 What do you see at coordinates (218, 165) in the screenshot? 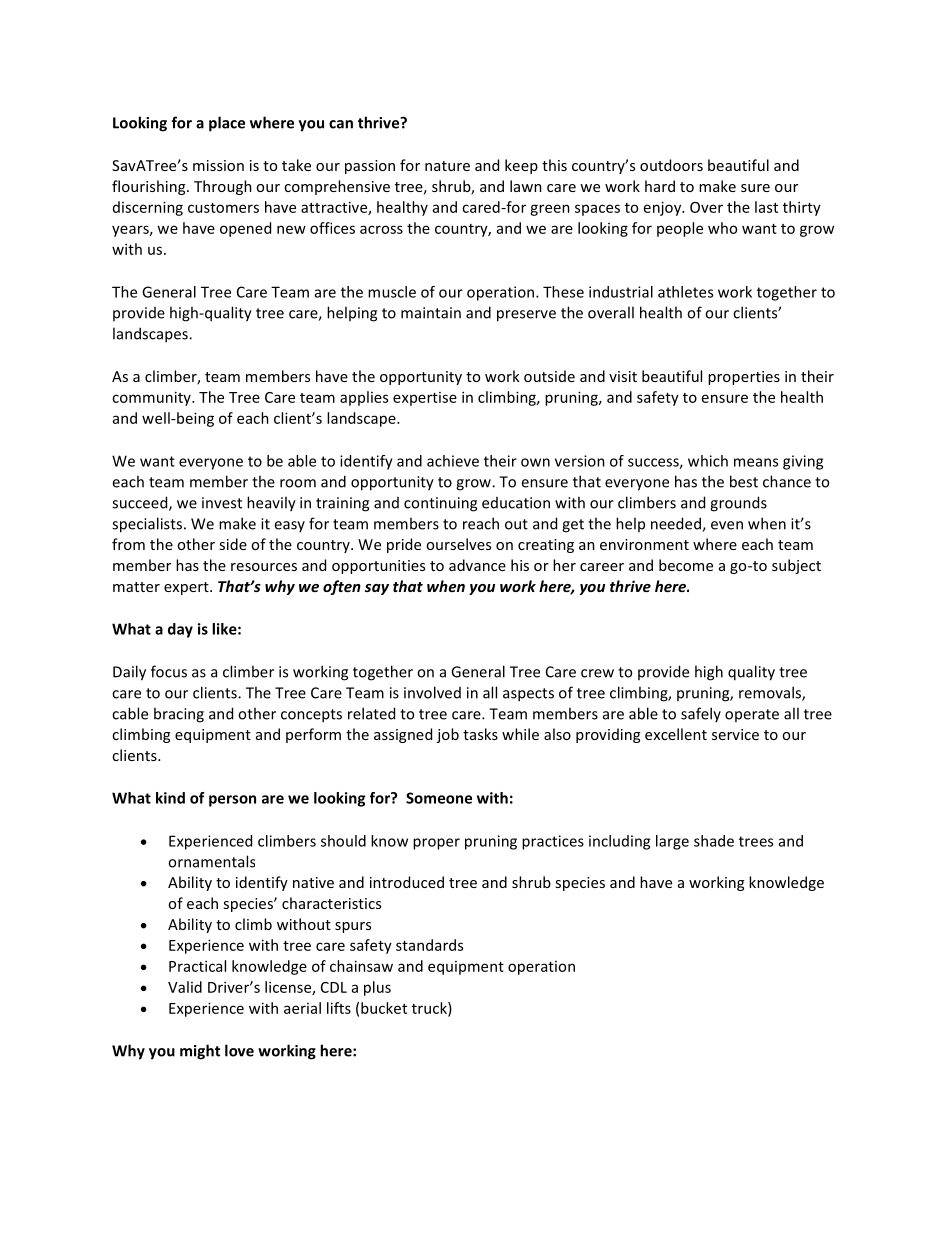
I see `mission` at bounding box center [218, 165].
